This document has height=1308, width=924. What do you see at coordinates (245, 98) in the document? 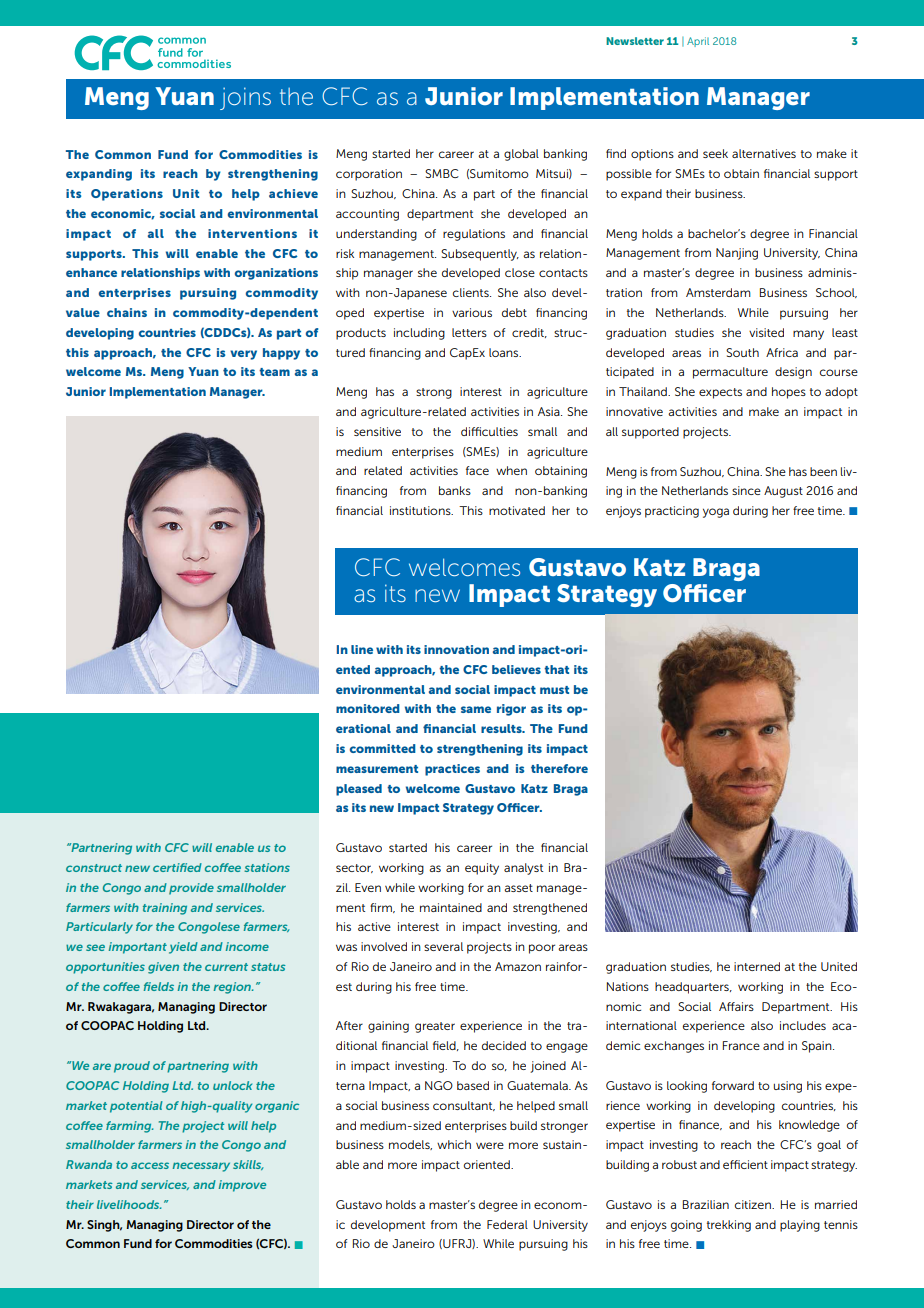
I see `joins` at bounding box center [245, 98].
